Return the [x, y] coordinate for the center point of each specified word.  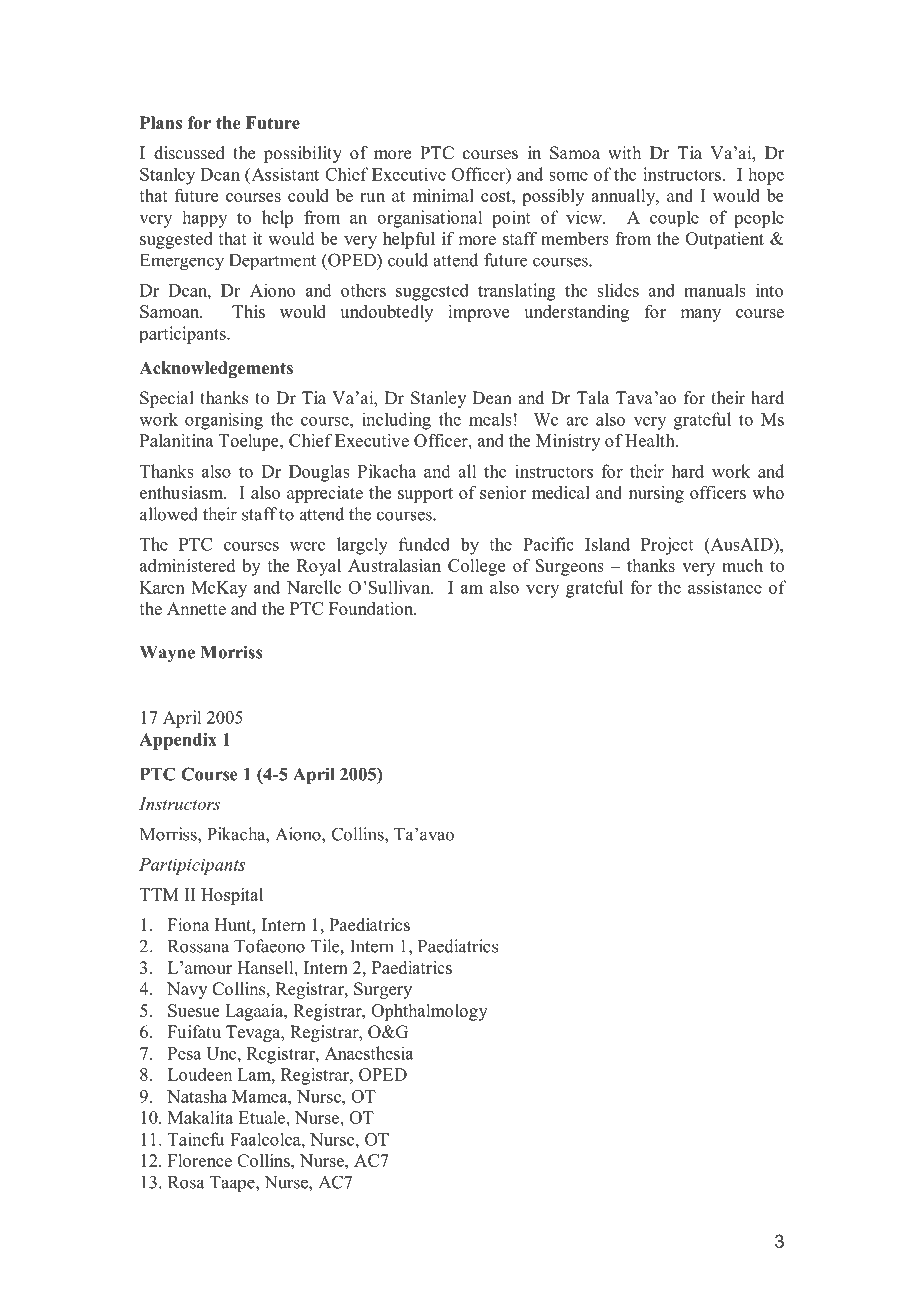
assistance [725, 587]
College [476, 567]
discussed [189, 153]
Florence [200, 1160]
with [624, 152]
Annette [196, 608]
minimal [443, 195]
